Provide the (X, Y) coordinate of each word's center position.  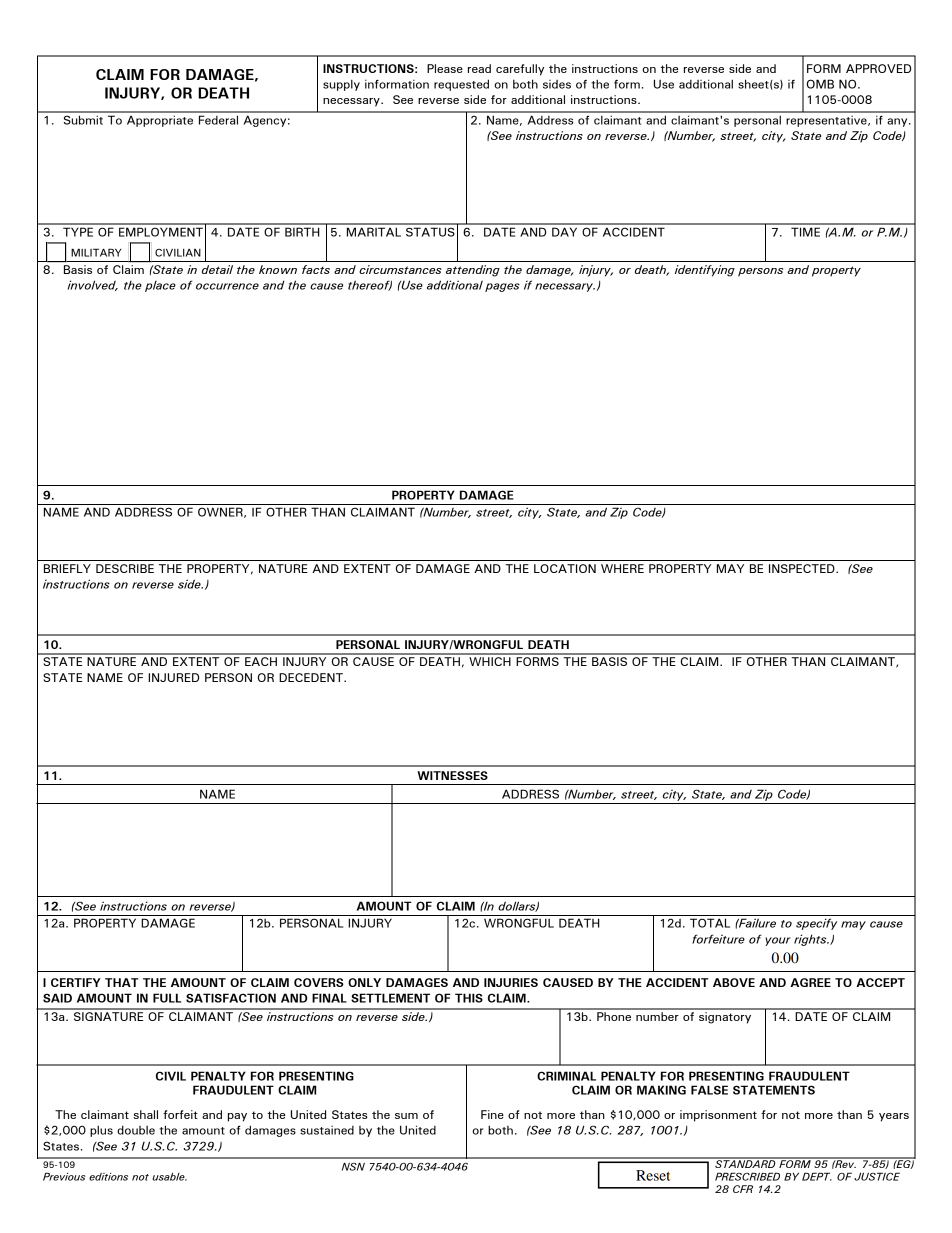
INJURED (173, 677)
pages (502, 287)
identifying (705, 271)
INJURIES (511, 982)
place (160, 286)
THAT (121, 982)
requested (461, 85)
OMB (820, 84)
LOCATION (565, 568)
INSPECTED (803, 568)
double (136, 1130)
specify (816, 924)
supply (341, 85)
